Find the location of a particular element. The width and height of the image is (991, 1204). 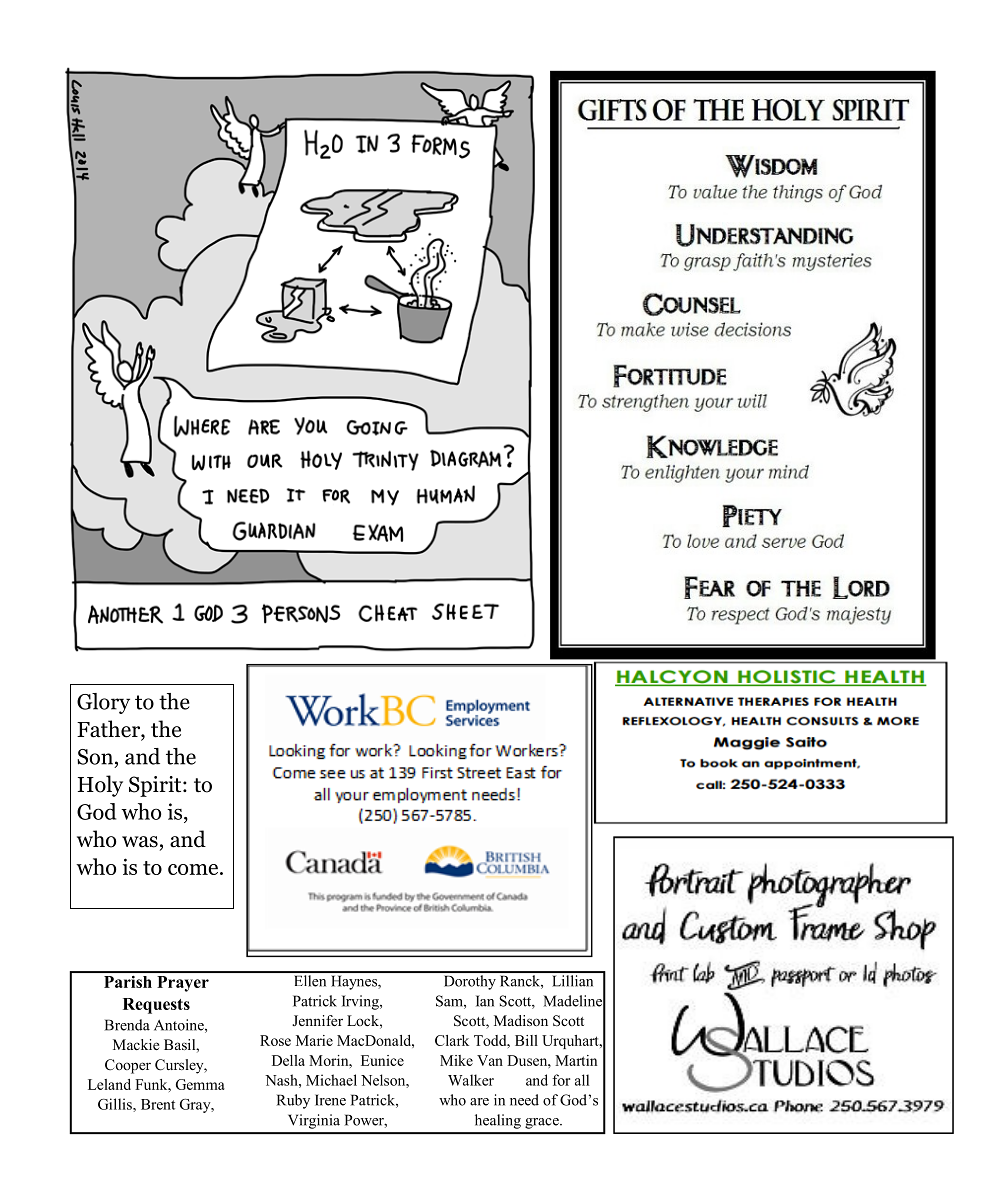

Madison is located at coordinates (521, 1020).
